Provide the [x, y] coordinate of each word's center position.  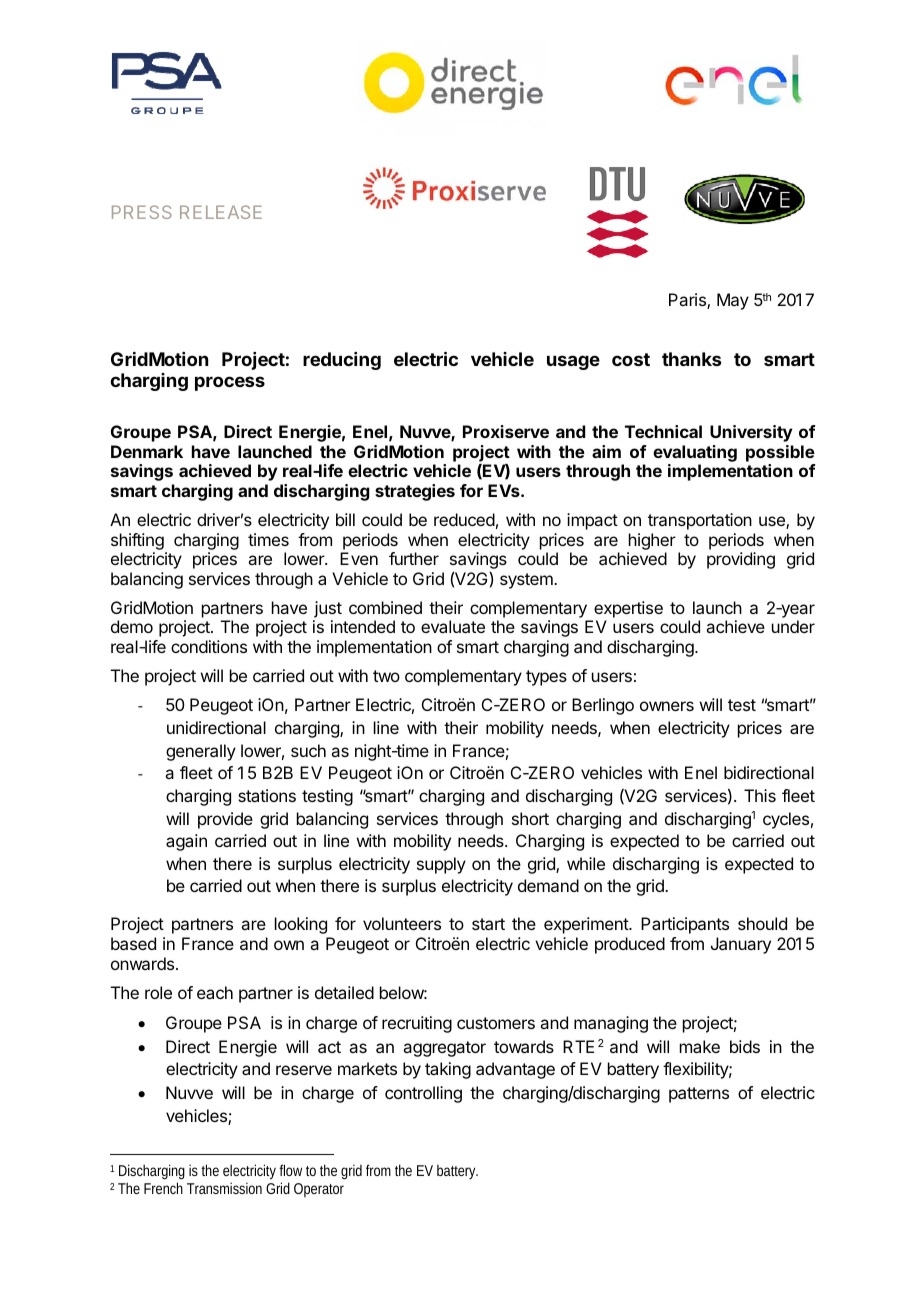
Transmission [224, 1188]
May [733, 301]
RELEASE [221, 212]
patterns [699, 1095]
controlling [423, 1094]
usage [573, 362]
